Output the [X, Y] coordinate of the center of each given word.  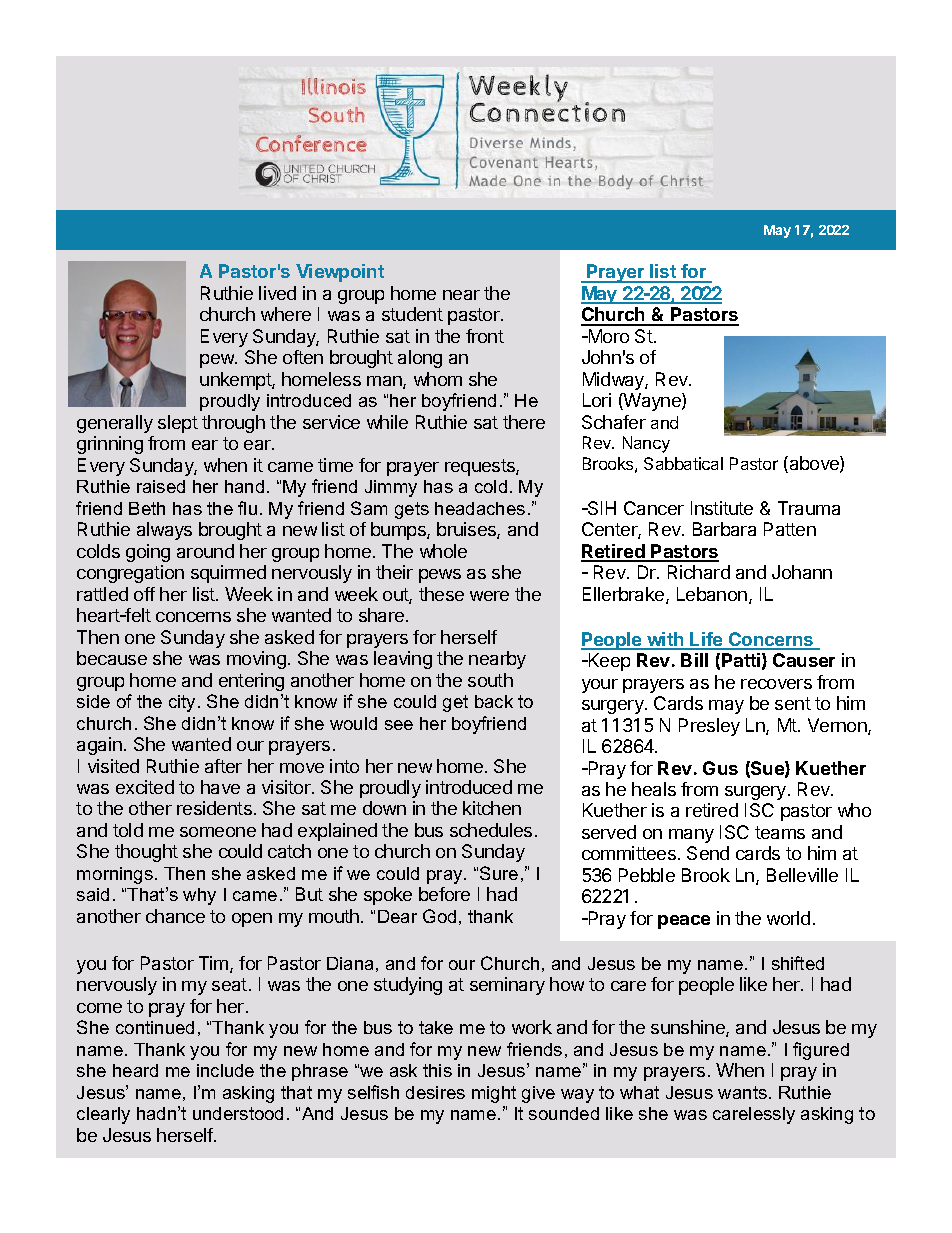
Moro [607, 336]
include [225, 1070]
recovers [776, 684]
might [494, 1094]
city [184, 703]
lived [277, 293]
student [412, 314]
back [494, 701]
